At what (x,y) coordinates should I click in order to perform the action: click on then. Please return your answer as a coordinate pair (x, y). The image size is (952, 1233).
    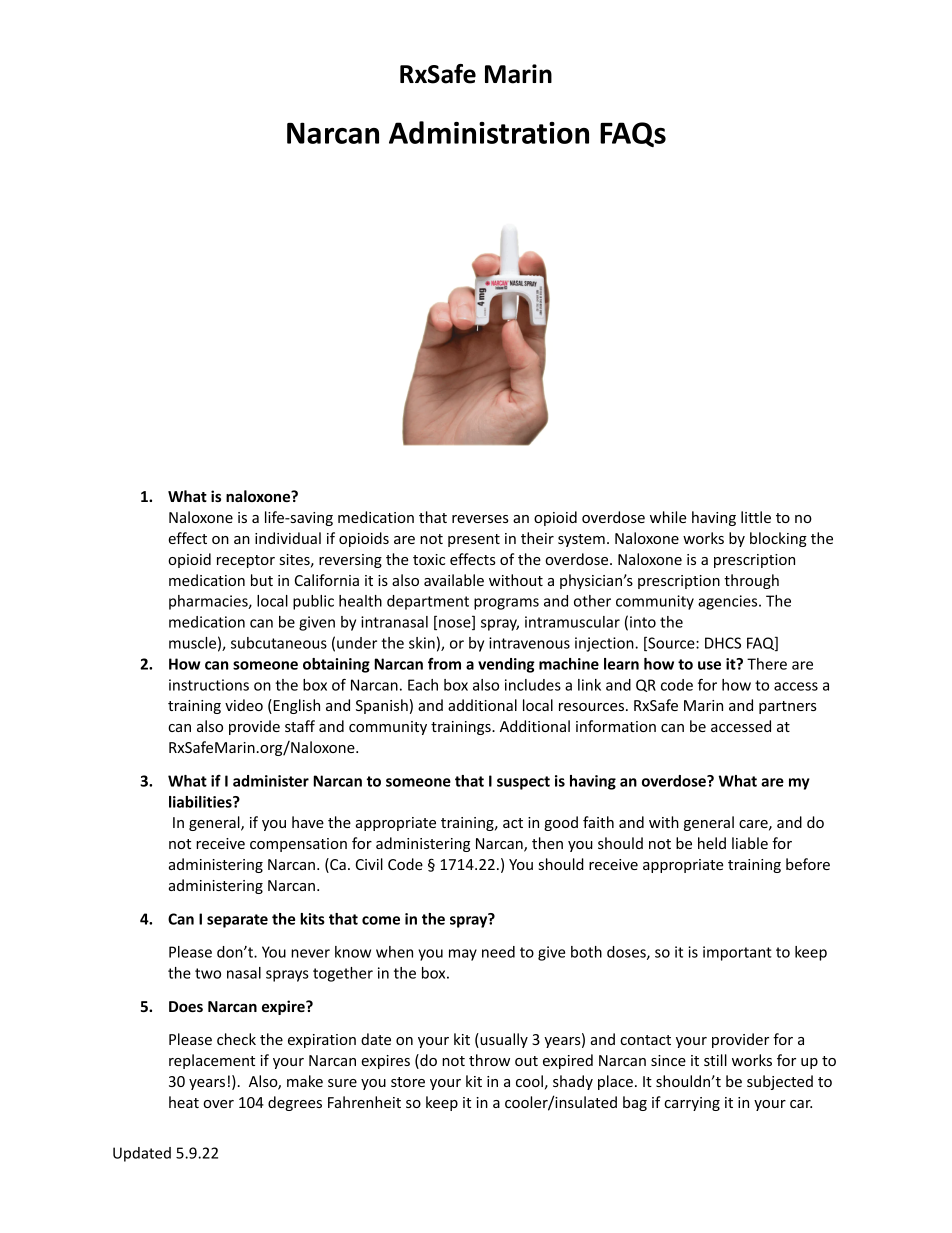
    Looking at the image, I should click on (547, 843).
